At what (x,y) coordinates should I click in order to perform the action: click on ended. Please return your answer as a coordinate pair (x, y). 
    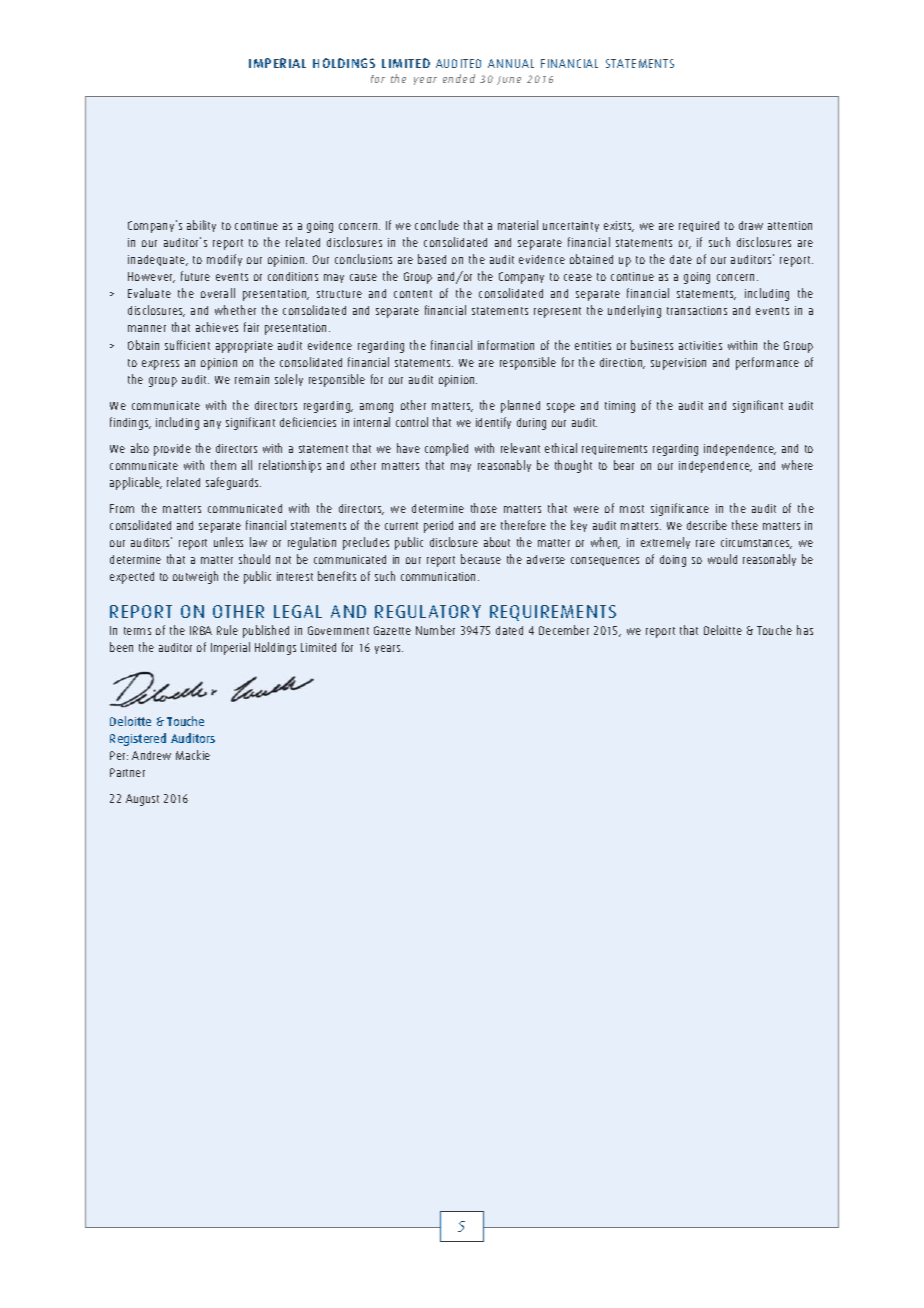
    Looking at the image, I should click on (459, 78).
